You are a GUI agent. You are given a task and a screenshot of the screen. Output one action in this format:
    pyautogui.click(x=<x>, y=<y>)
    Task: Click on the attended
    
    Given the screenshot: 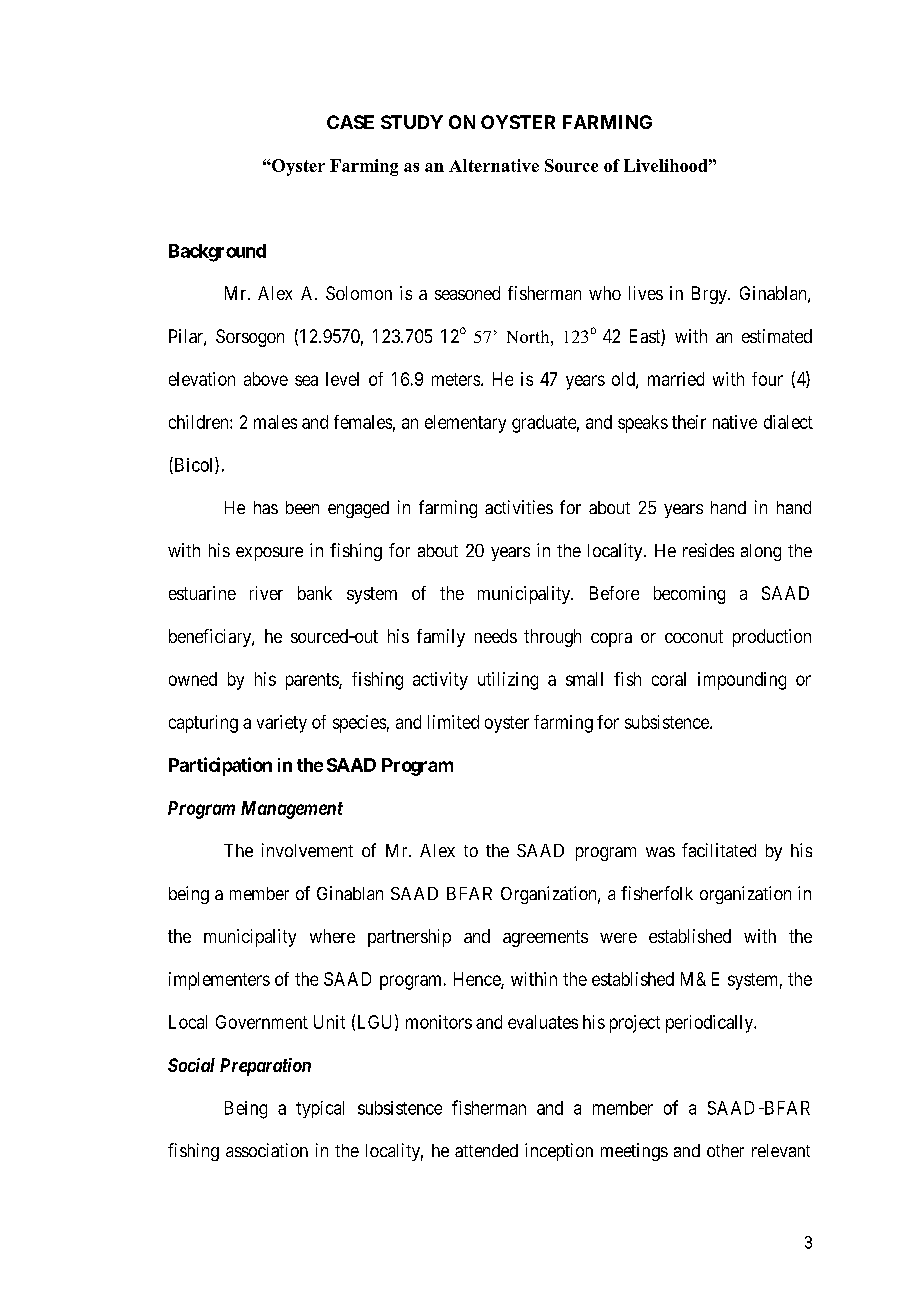 What is the action you would take?
    pyautogui.click(x=486, y=1150)
